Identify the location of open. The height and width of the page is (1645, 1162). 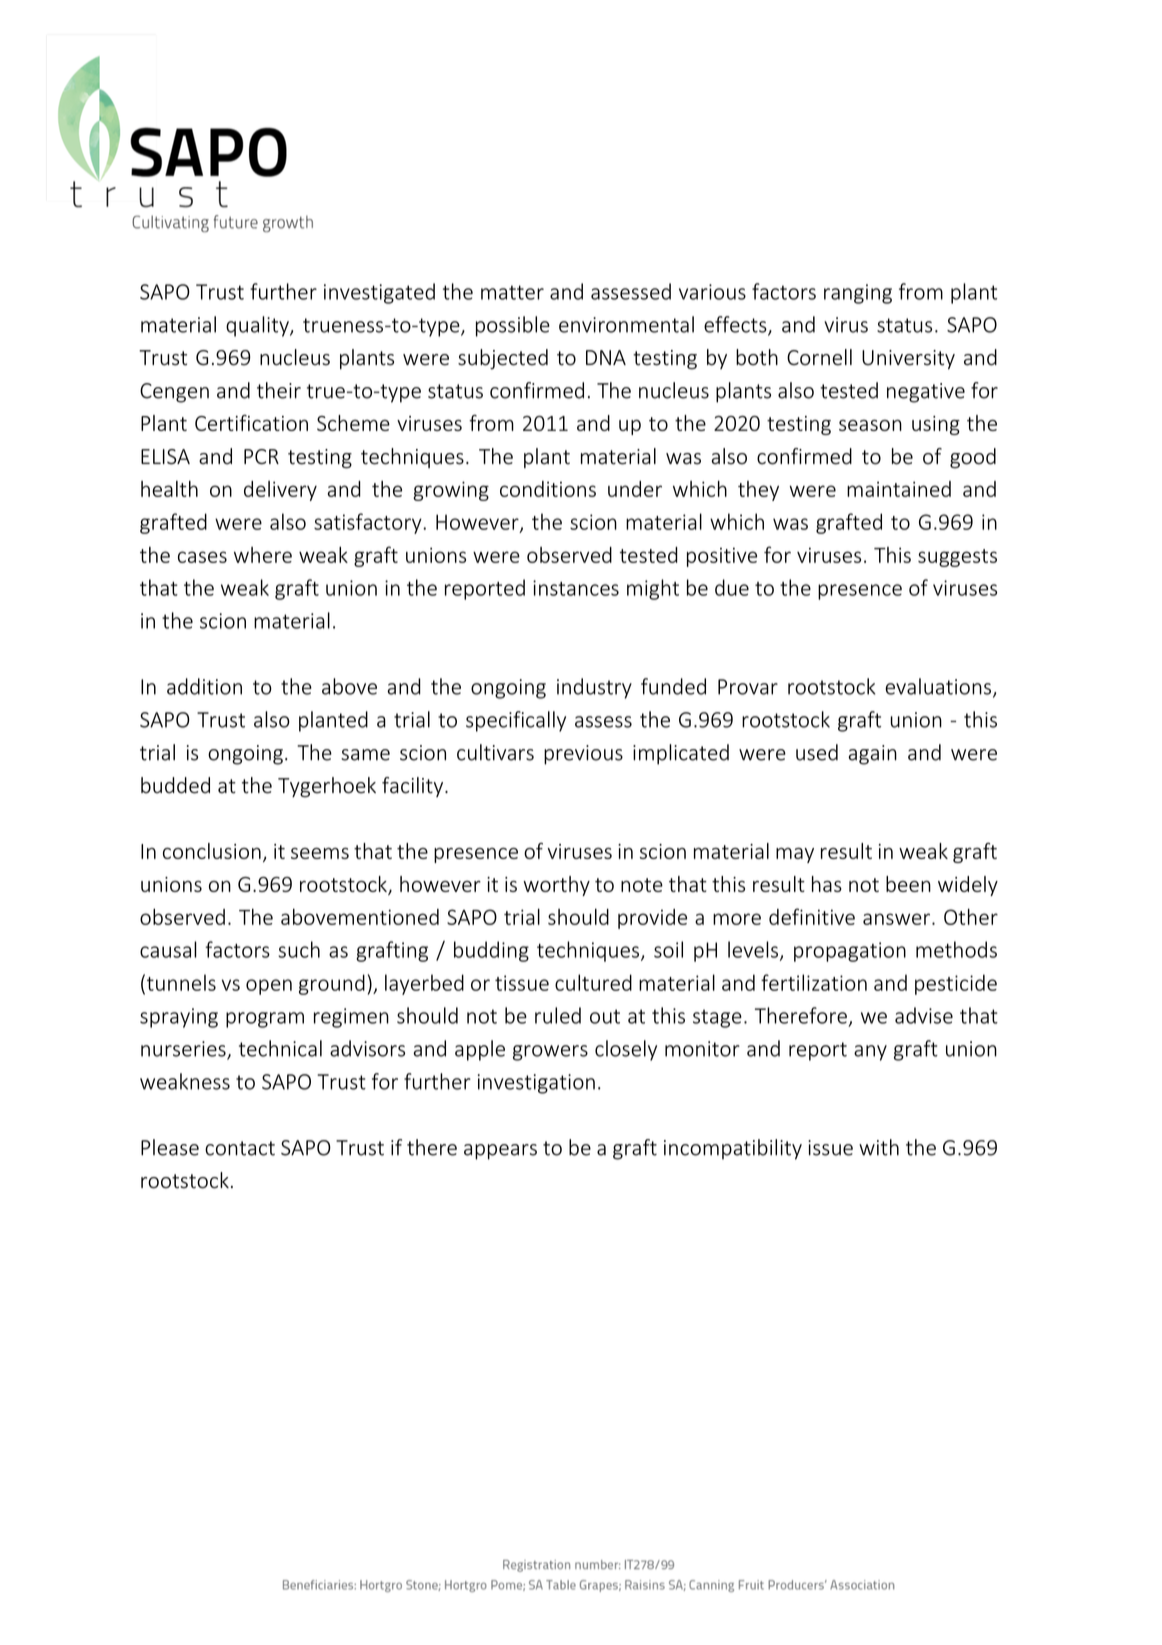
(269, 987).
